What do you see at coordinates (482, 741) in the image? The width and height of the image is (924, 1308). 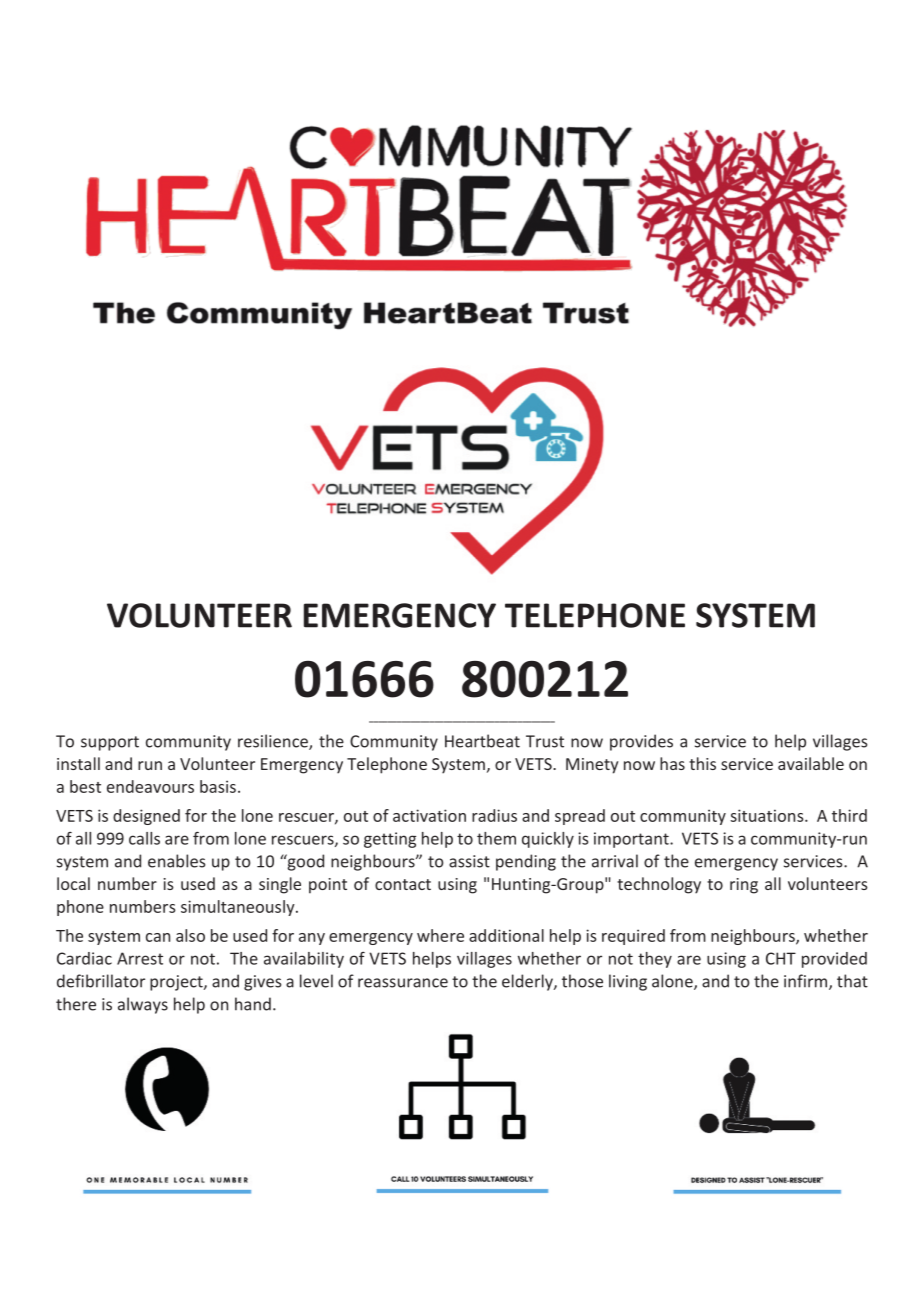 I see `Heartbeat` at bounding box center [482, 741].
